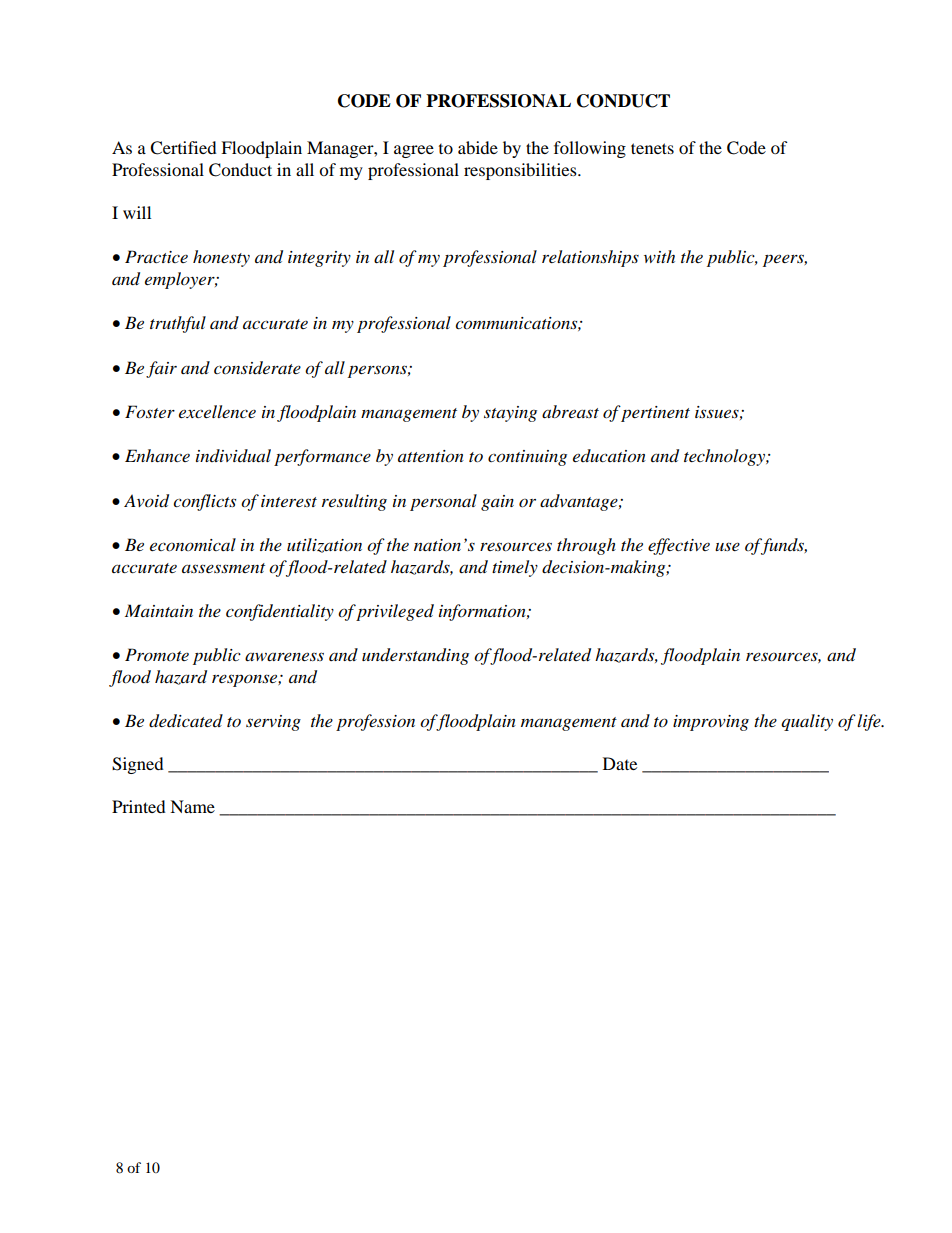 This page has height=1233, width=952. Describe the element at coordinates (233, 455) in the page. I see `individual` at that location.
